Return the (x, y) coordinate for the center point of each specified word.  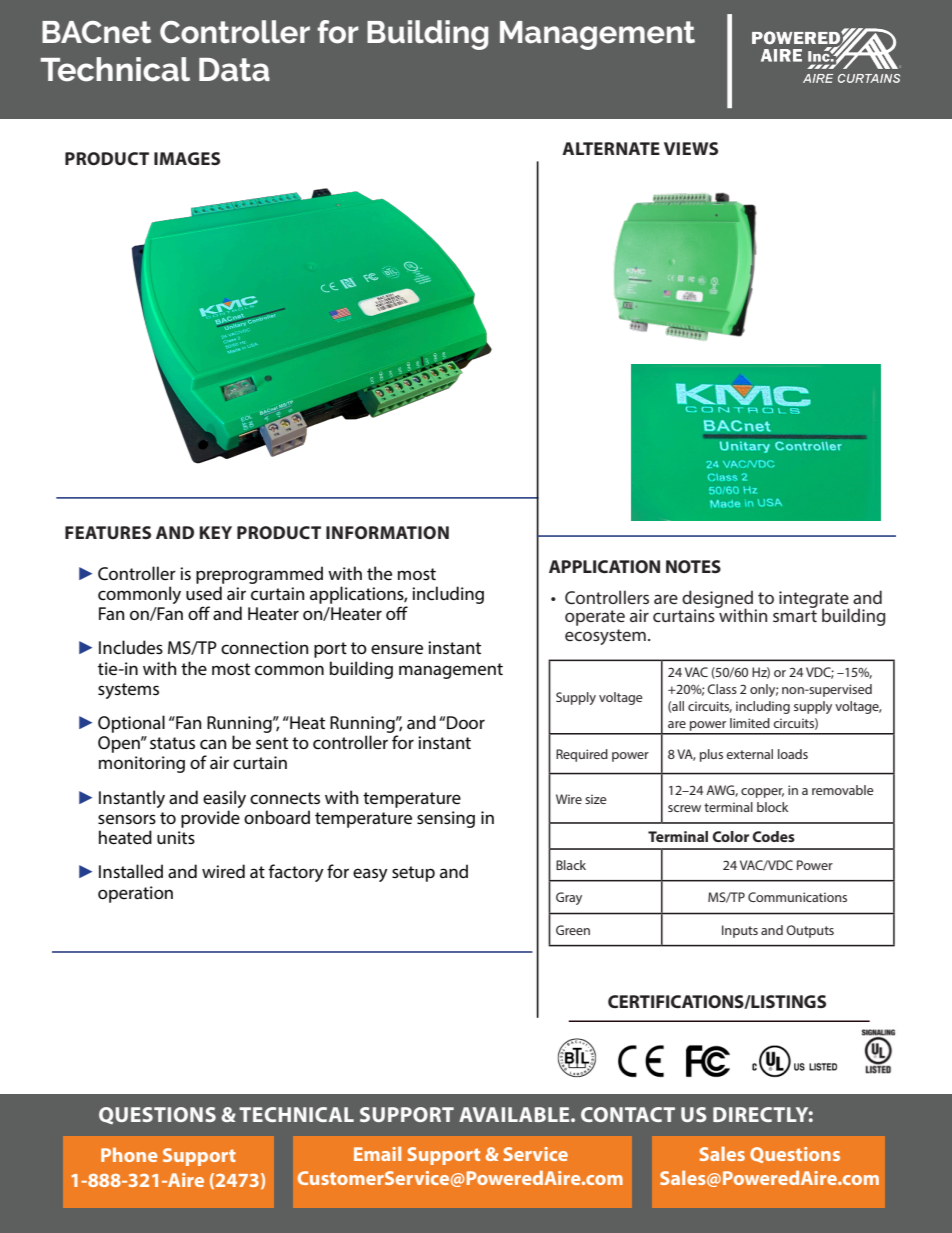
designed (719, 600)
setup (413, 874)
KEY (215, 532)
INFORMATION (387, 532)
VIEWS (691, 148)
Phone (129, 1154)
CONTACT (628, 1114)
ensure (397, 649)
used (204, 593)
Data (234, 70)
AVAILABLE (515, 1114)
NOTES (693, 566)
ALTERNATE (611, 148)
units (176, 837)
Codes (774, 836)
